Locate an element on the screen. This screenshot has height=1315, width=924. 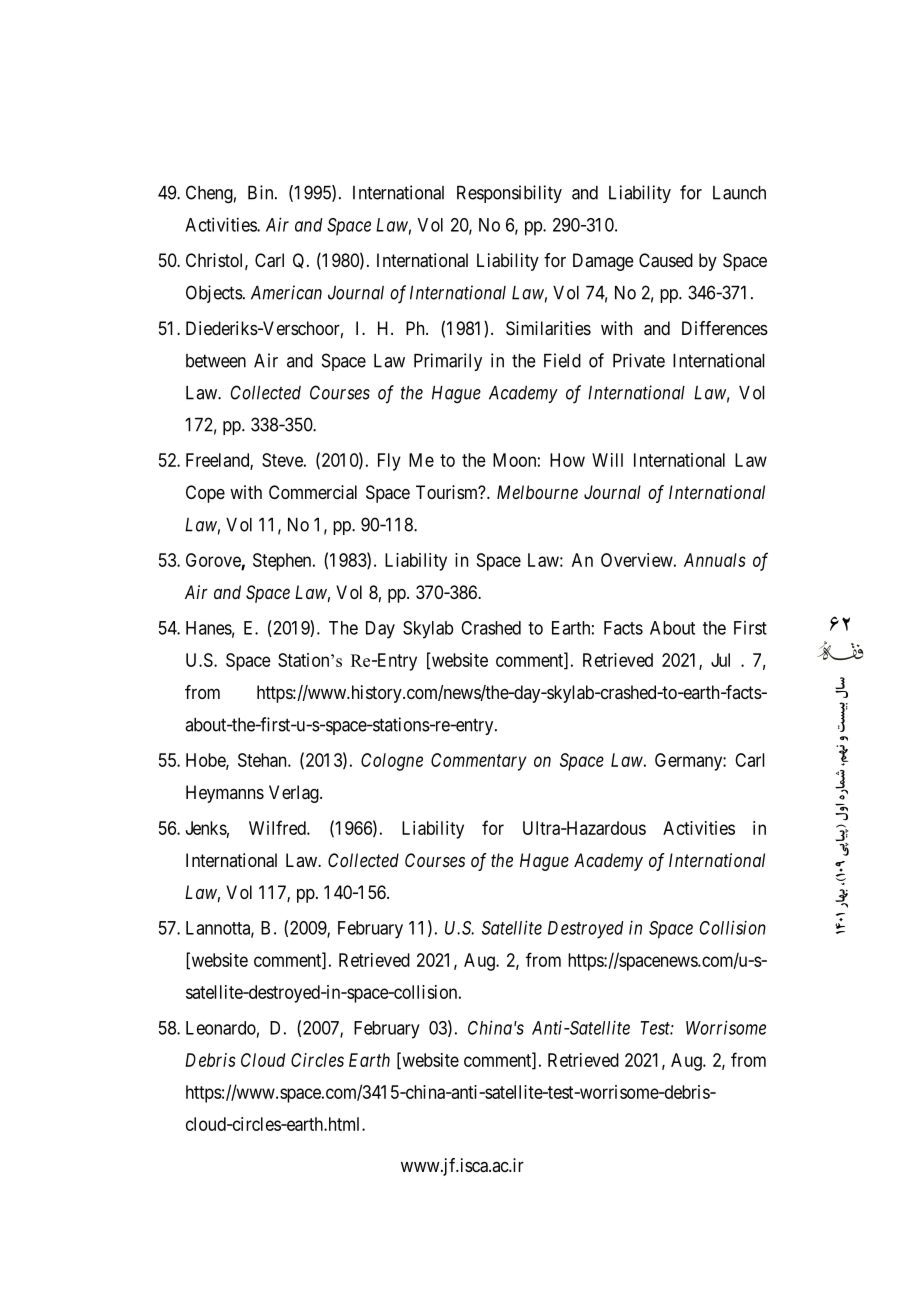
Launch is located at coordinates (739, 193).
